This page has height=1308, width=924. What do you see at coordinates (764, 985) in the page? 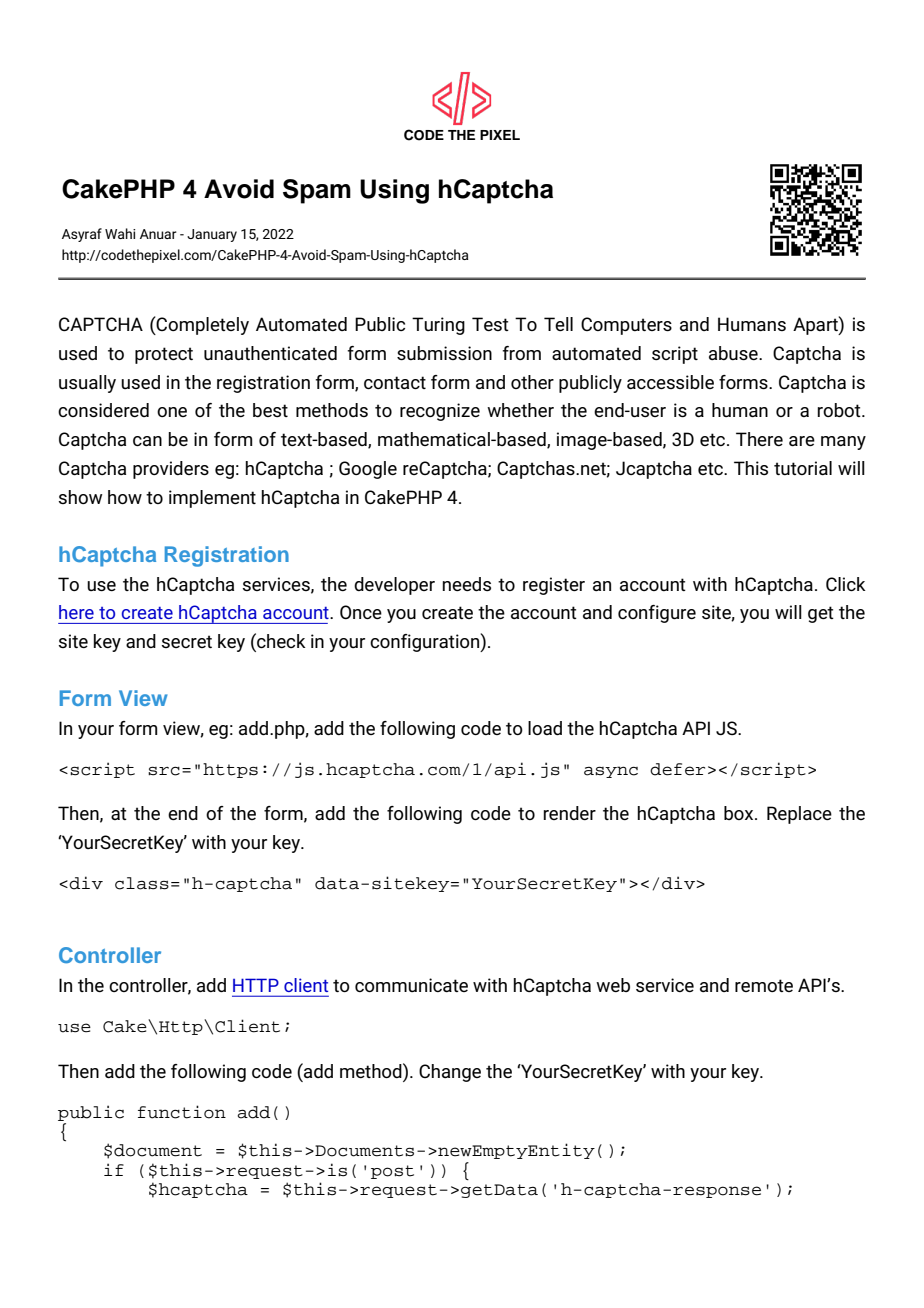
I see `remote` at bounding box center [764, 985].
